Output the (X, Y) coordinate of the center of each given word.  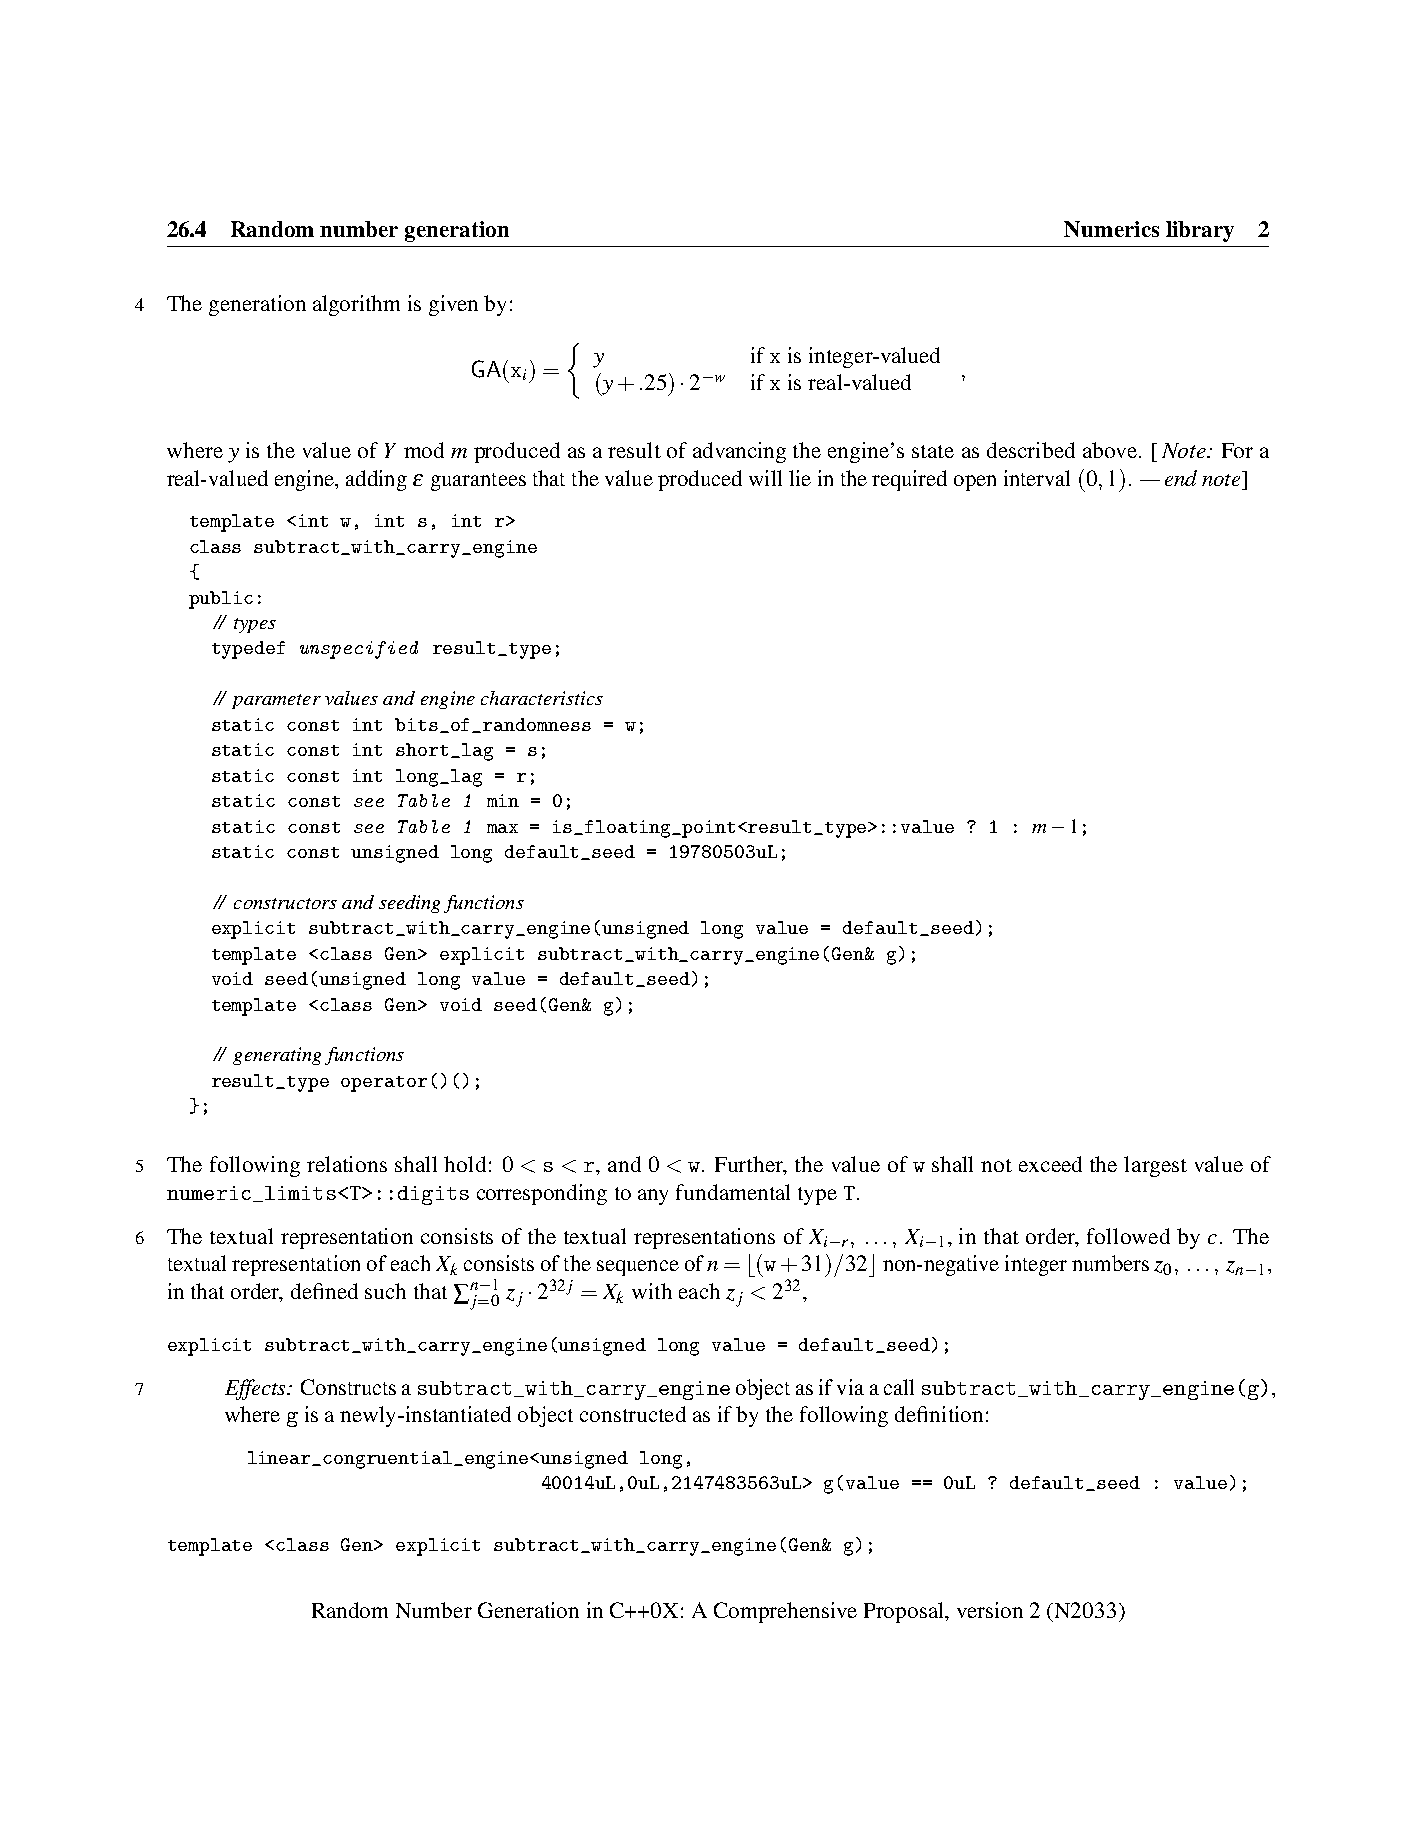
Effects (256, 1389)
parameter (276, 701)
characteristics (542, 698)
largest (1155, 1166)
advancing (739, 452)
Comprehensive (785, 1612)
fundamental (733, 1192)
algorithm (356, 305)
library (1200, 231)
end (1181, 478)
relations (347, 1164)
